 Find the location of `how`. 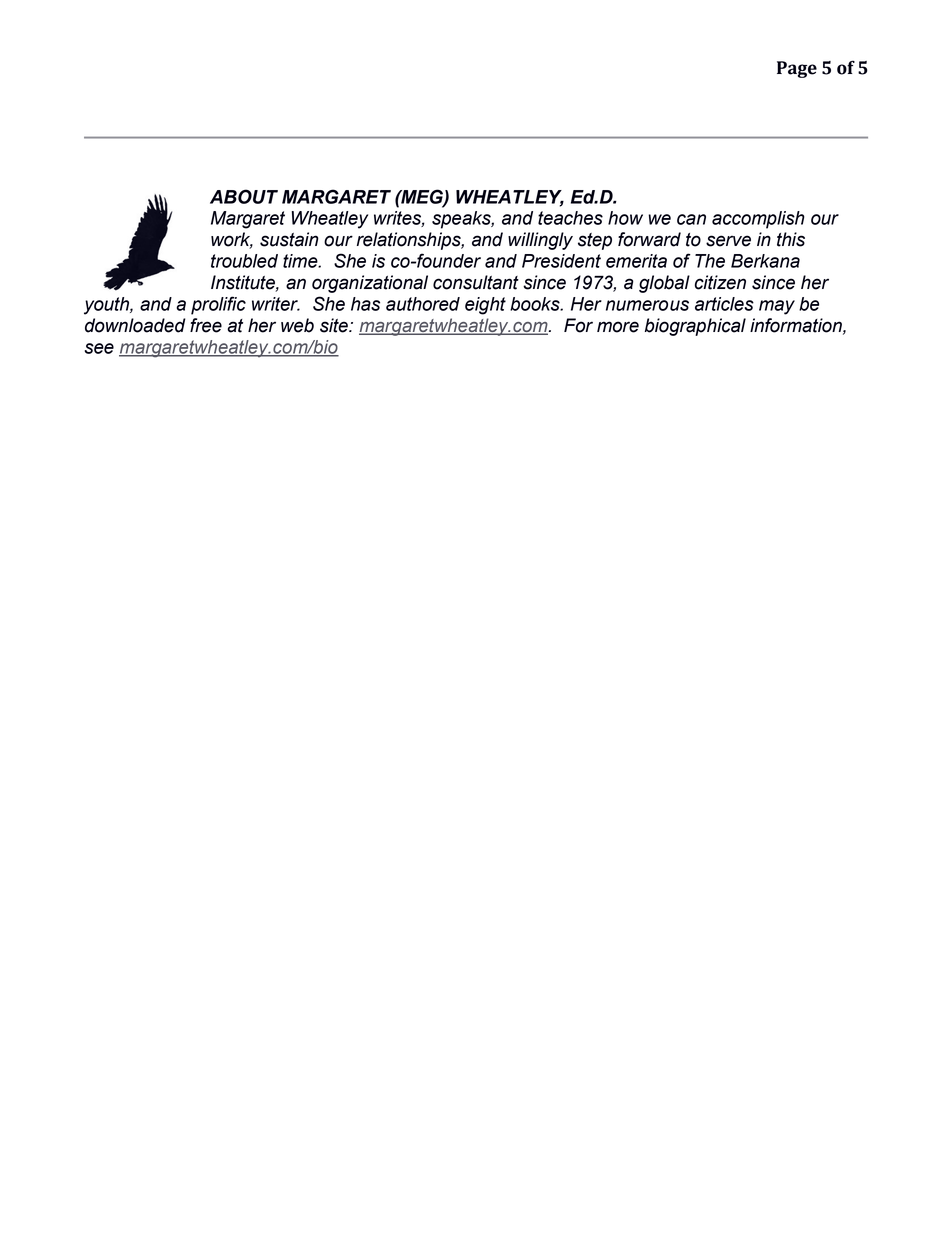

how is located at coordinates (625, 218).
